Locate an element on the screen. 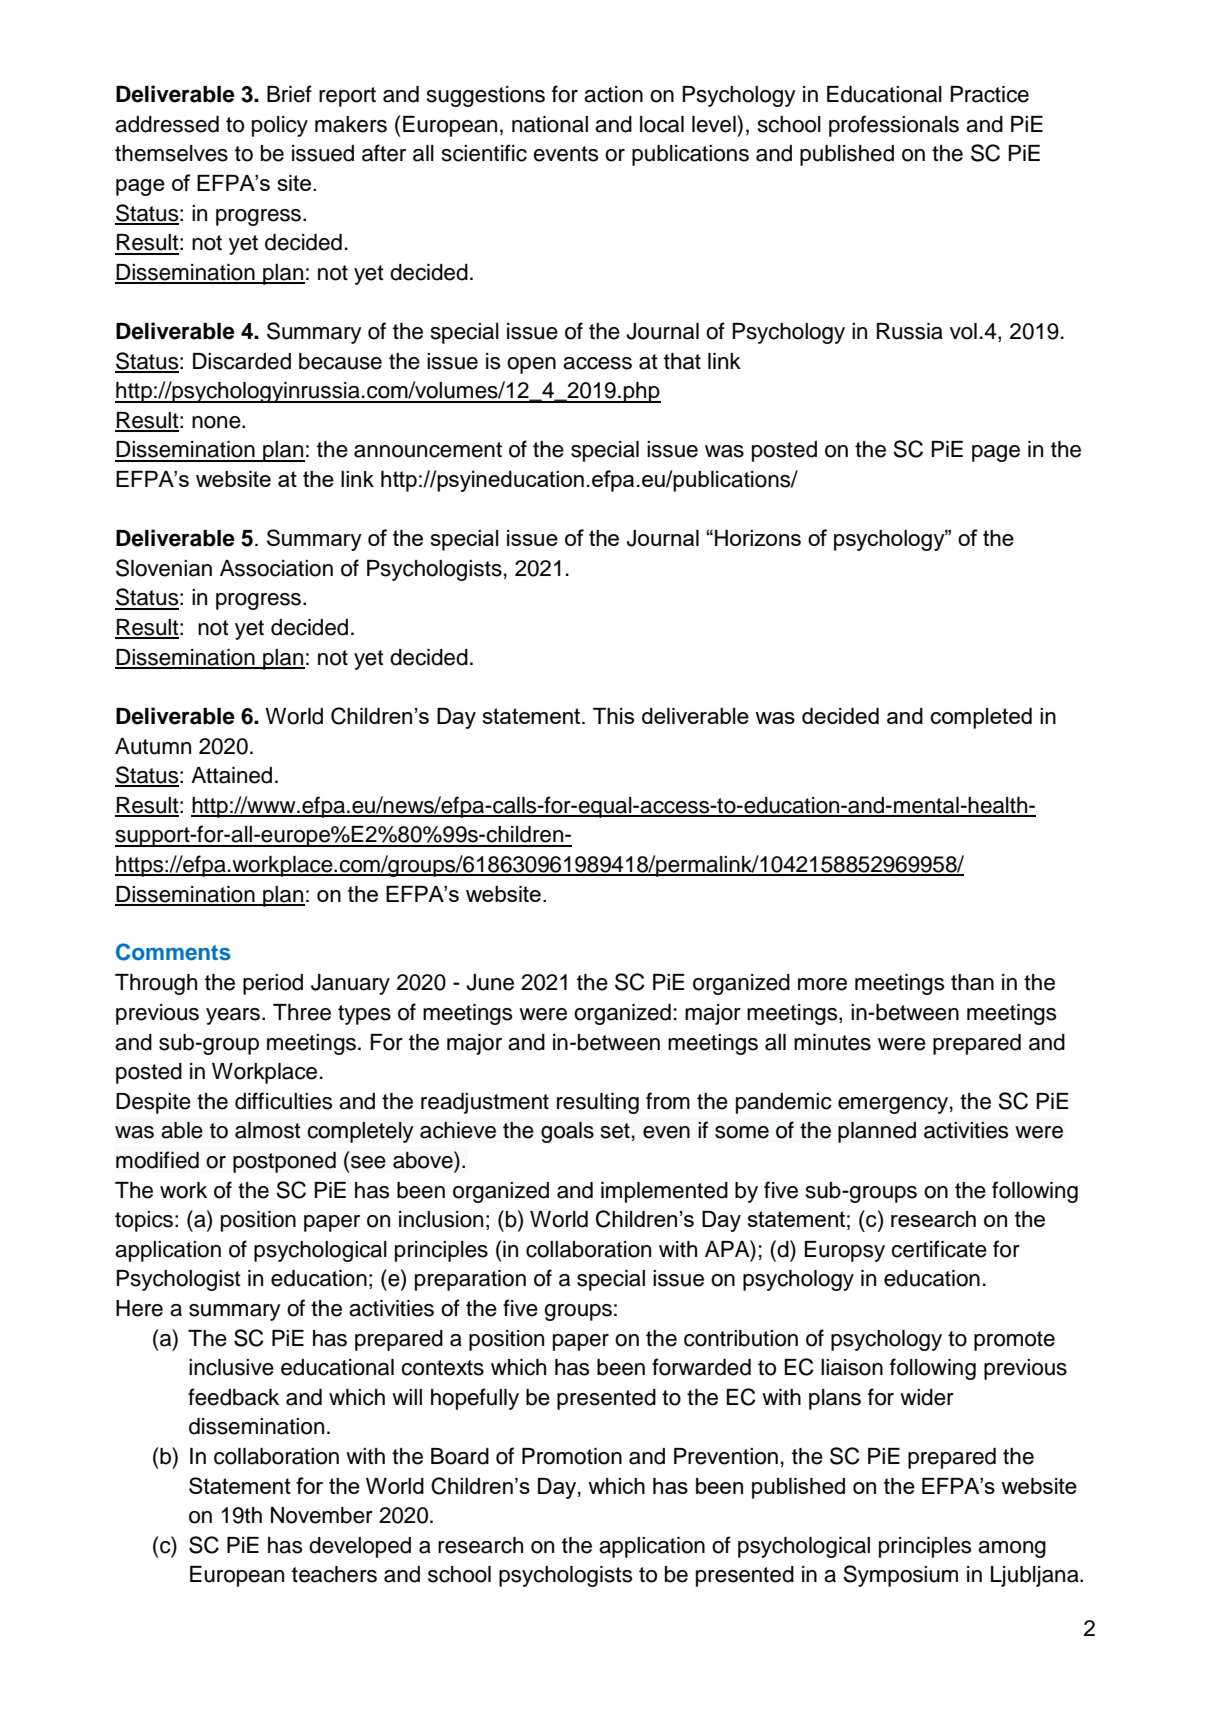 The height and width of the screenshot is (1713, 1211). difficulties is located at coordinates (283, 1101).
